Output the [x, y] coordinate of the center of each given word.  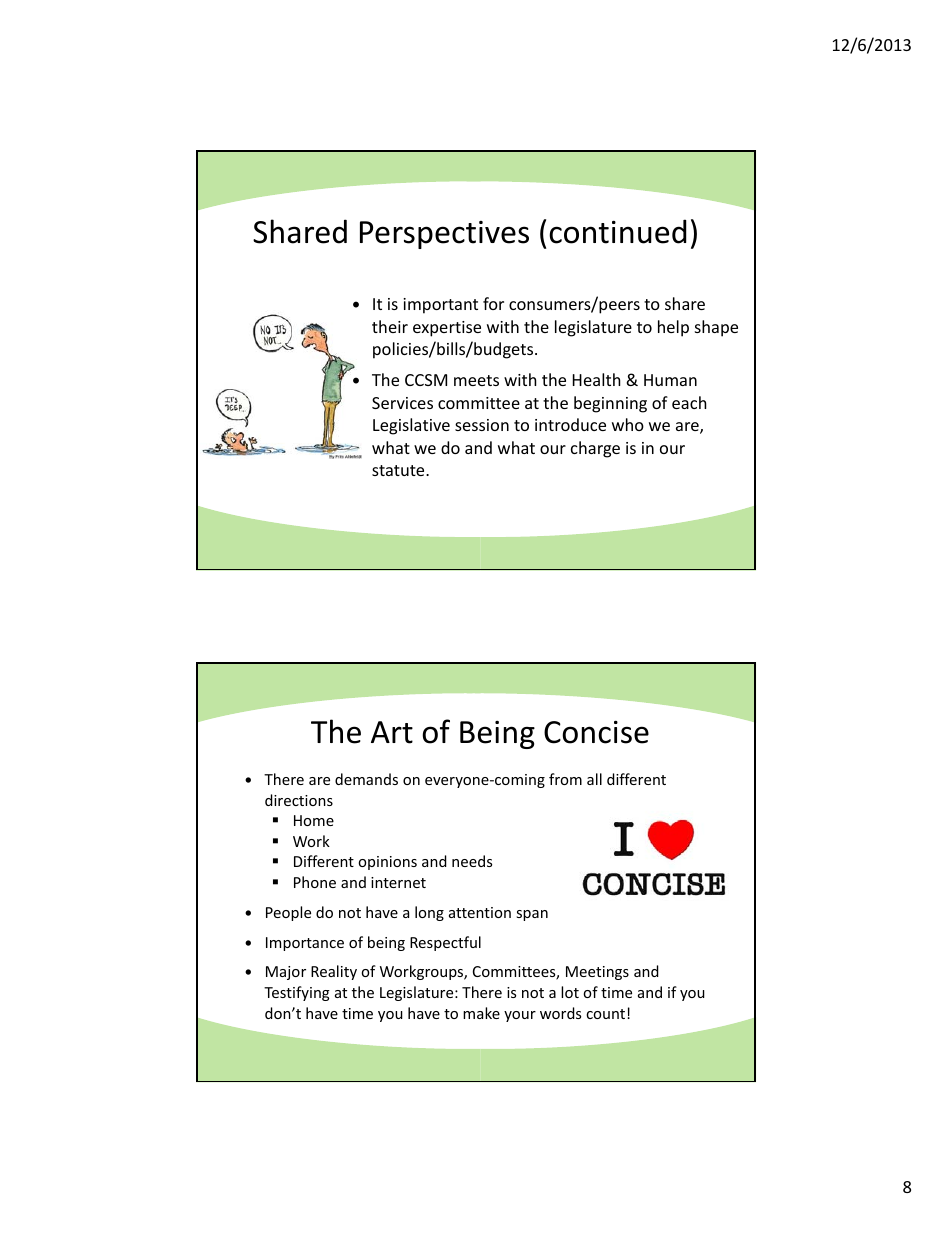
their [390, 326]
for [493, 303]
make [481, 1013]
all [594, 779]
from [565, 779]
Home [314, 820]
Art [392, 732]
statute [399, 470]
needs [472, 861]
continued [618, 231]
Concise [596, 732]
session [482, 425]
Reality [334, 972]
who [628, 424]
